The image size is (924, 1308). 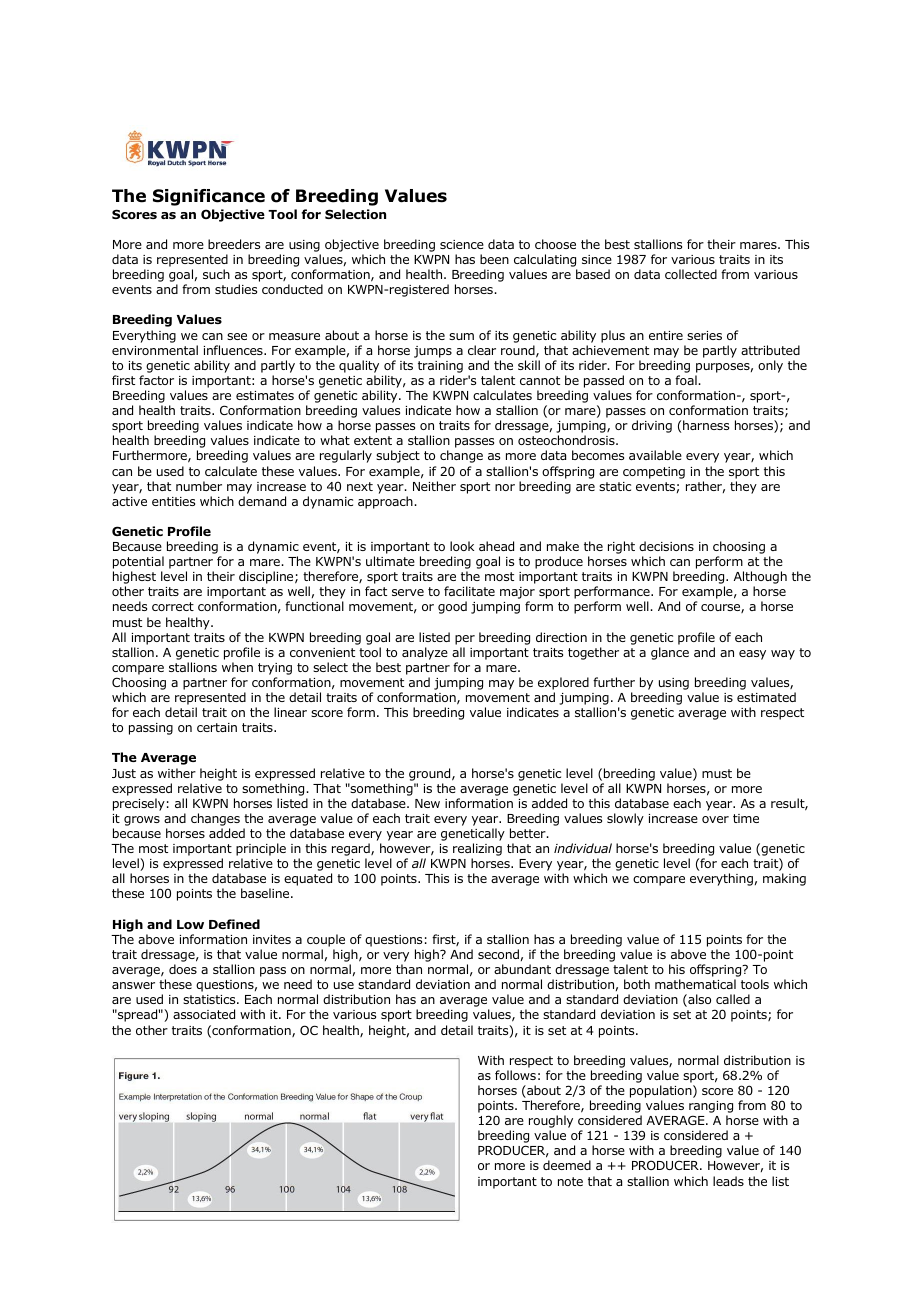 What do you see at coordinates (234, 924) in the screenshot?
I see `Defined` at bounding box center [234, 924].
